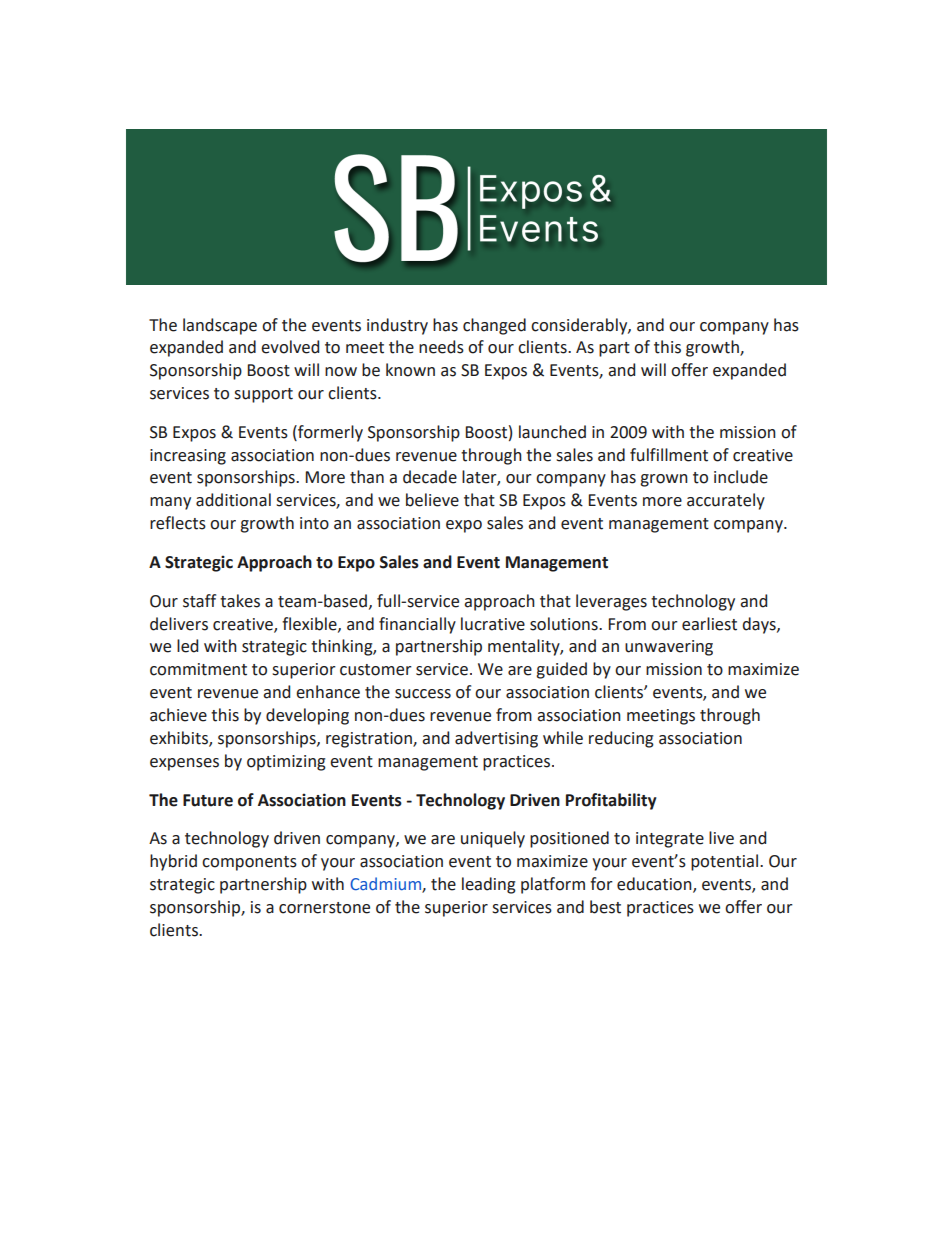 This page has height=1233, width=952. I want to click on earliest, so click(709, 624).
